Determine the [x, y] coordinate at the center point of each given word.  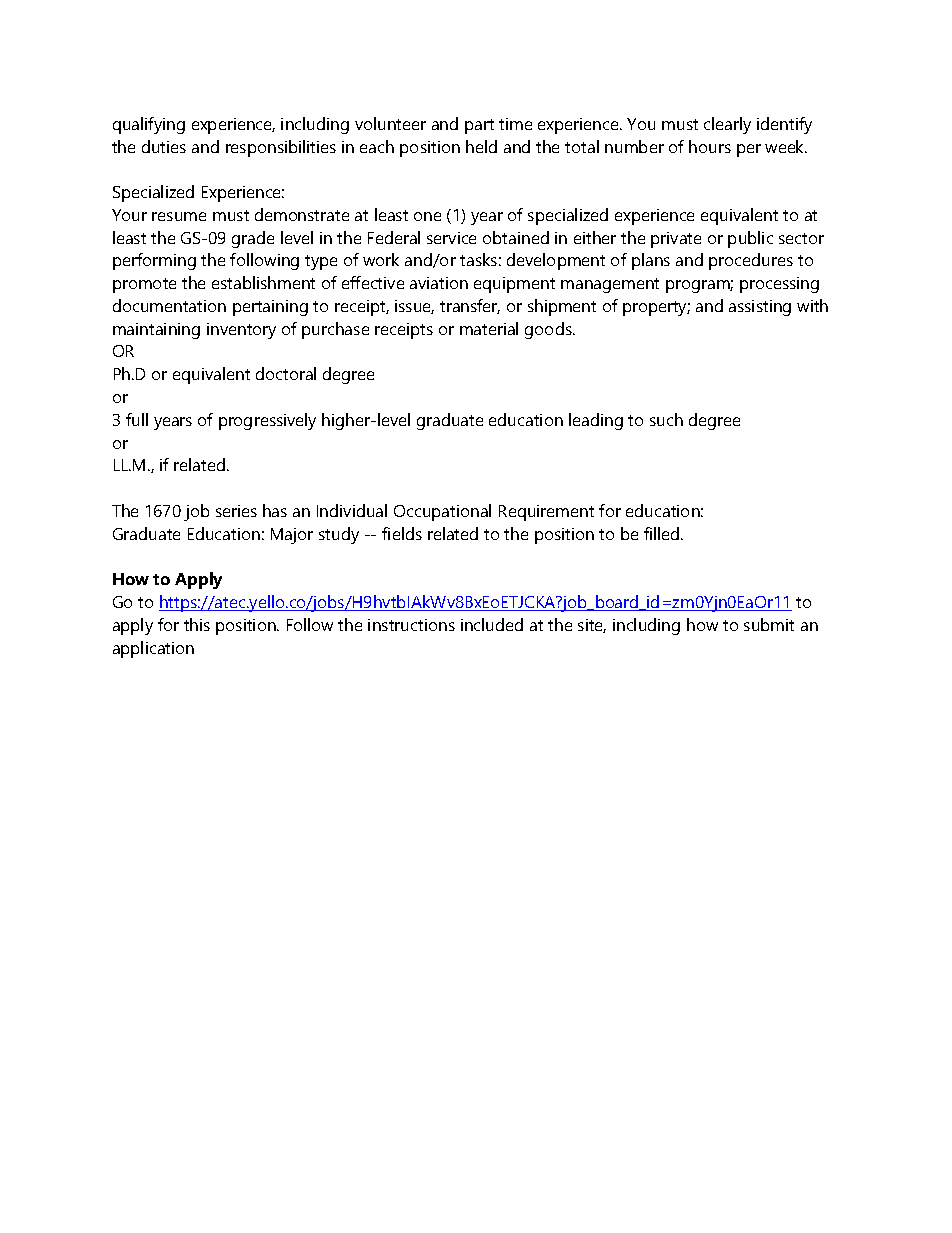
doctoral [286, 373]
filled [663, 533]
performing [154, 261]
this [197, 624]
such [666, 419]
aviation [439, 283]
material [489, 328]
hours [710, 146]
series [236, 511]
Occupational [442, 512]
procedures [751, 261]
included [492, 624]
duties [164, 146]
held [481, 146]
